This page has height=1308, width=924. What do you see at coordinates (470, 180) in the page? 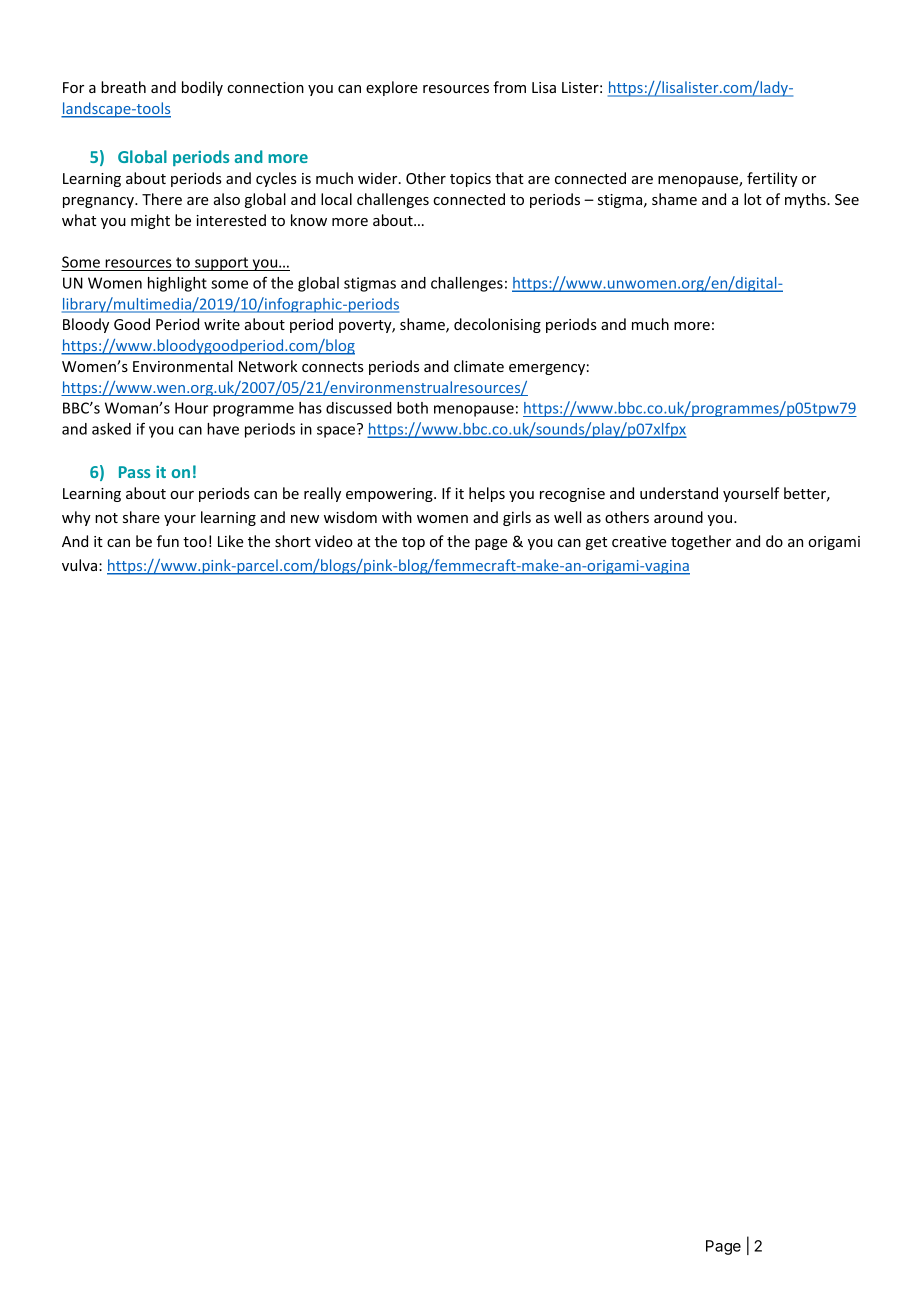
I see `topics` at bounding box center [470, 180].
